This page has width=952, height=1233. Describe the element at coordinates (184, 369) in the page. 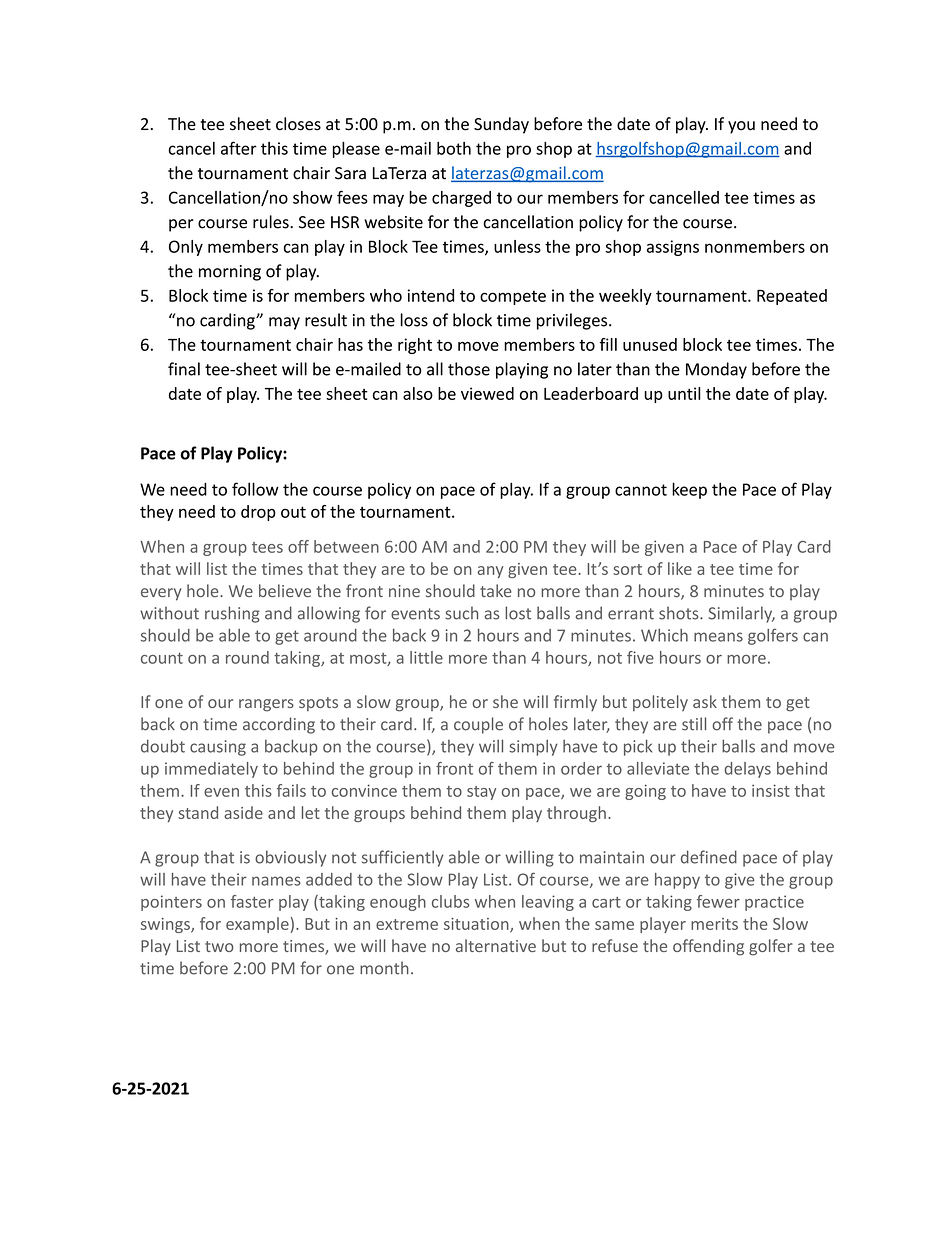

I see `final` at that location.
